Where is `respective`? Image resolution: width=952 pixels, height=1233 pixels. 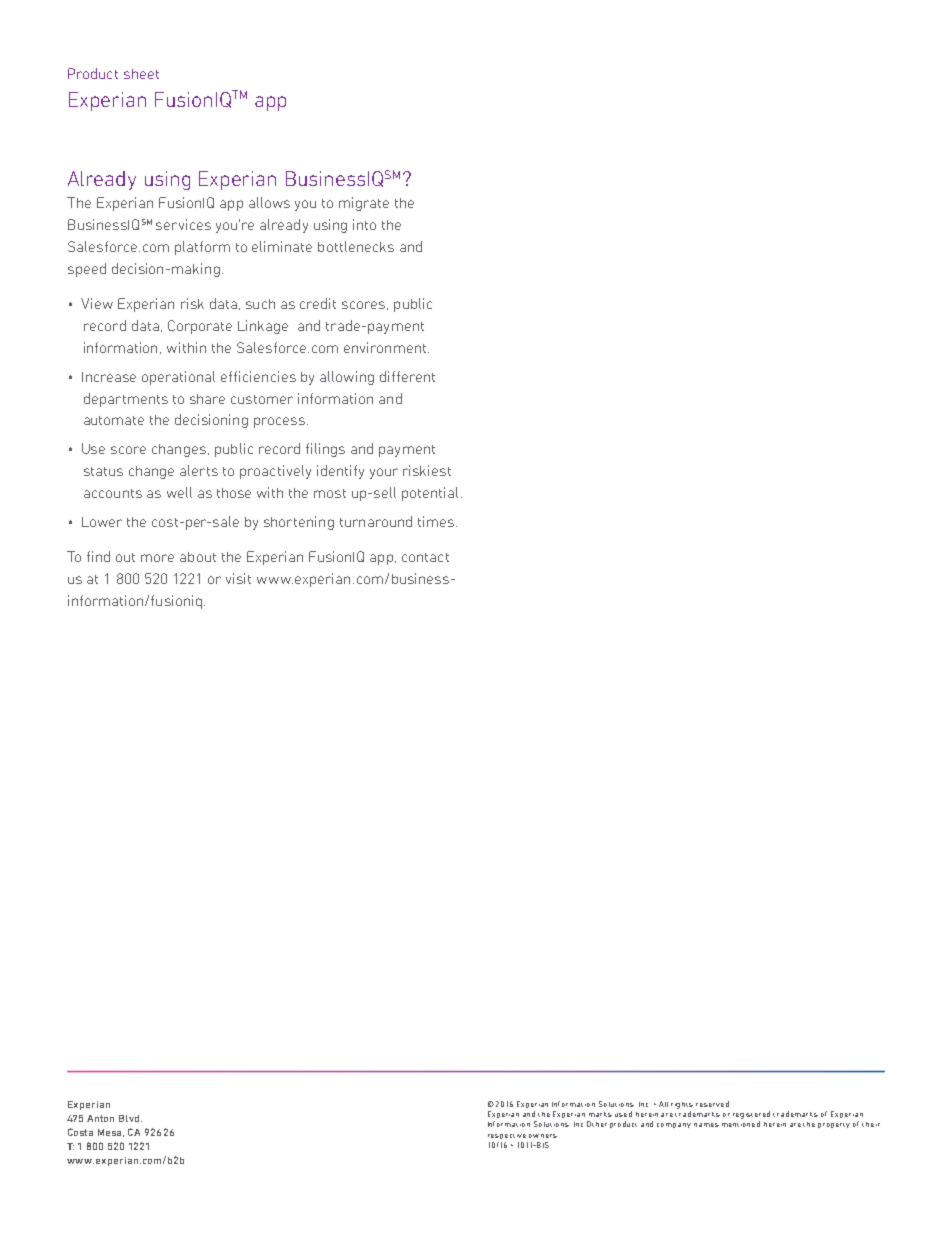 respective is located at coordinates (507, 1136).
